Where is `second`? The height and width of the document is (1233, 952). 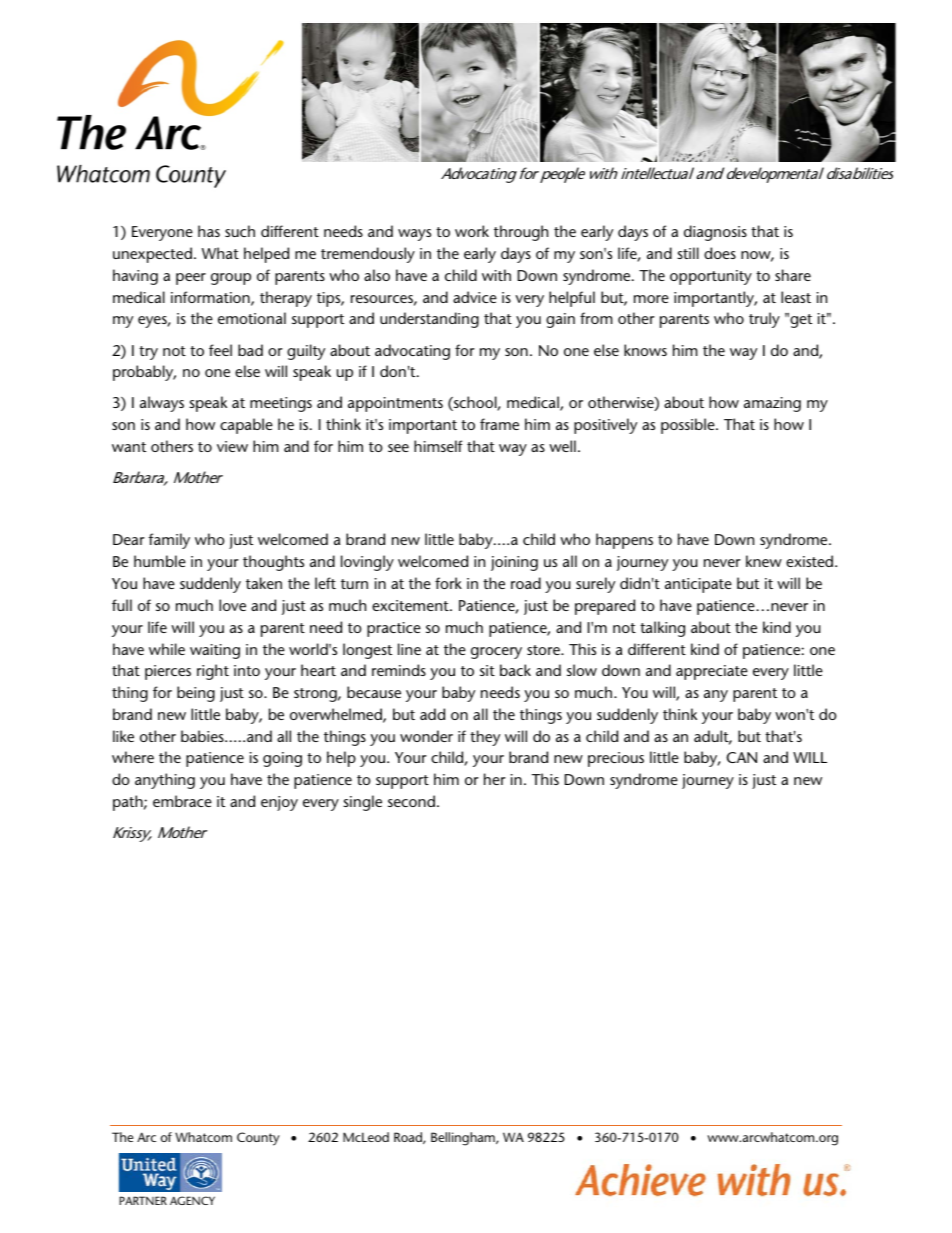
second is located at coordinates (411, 801).
